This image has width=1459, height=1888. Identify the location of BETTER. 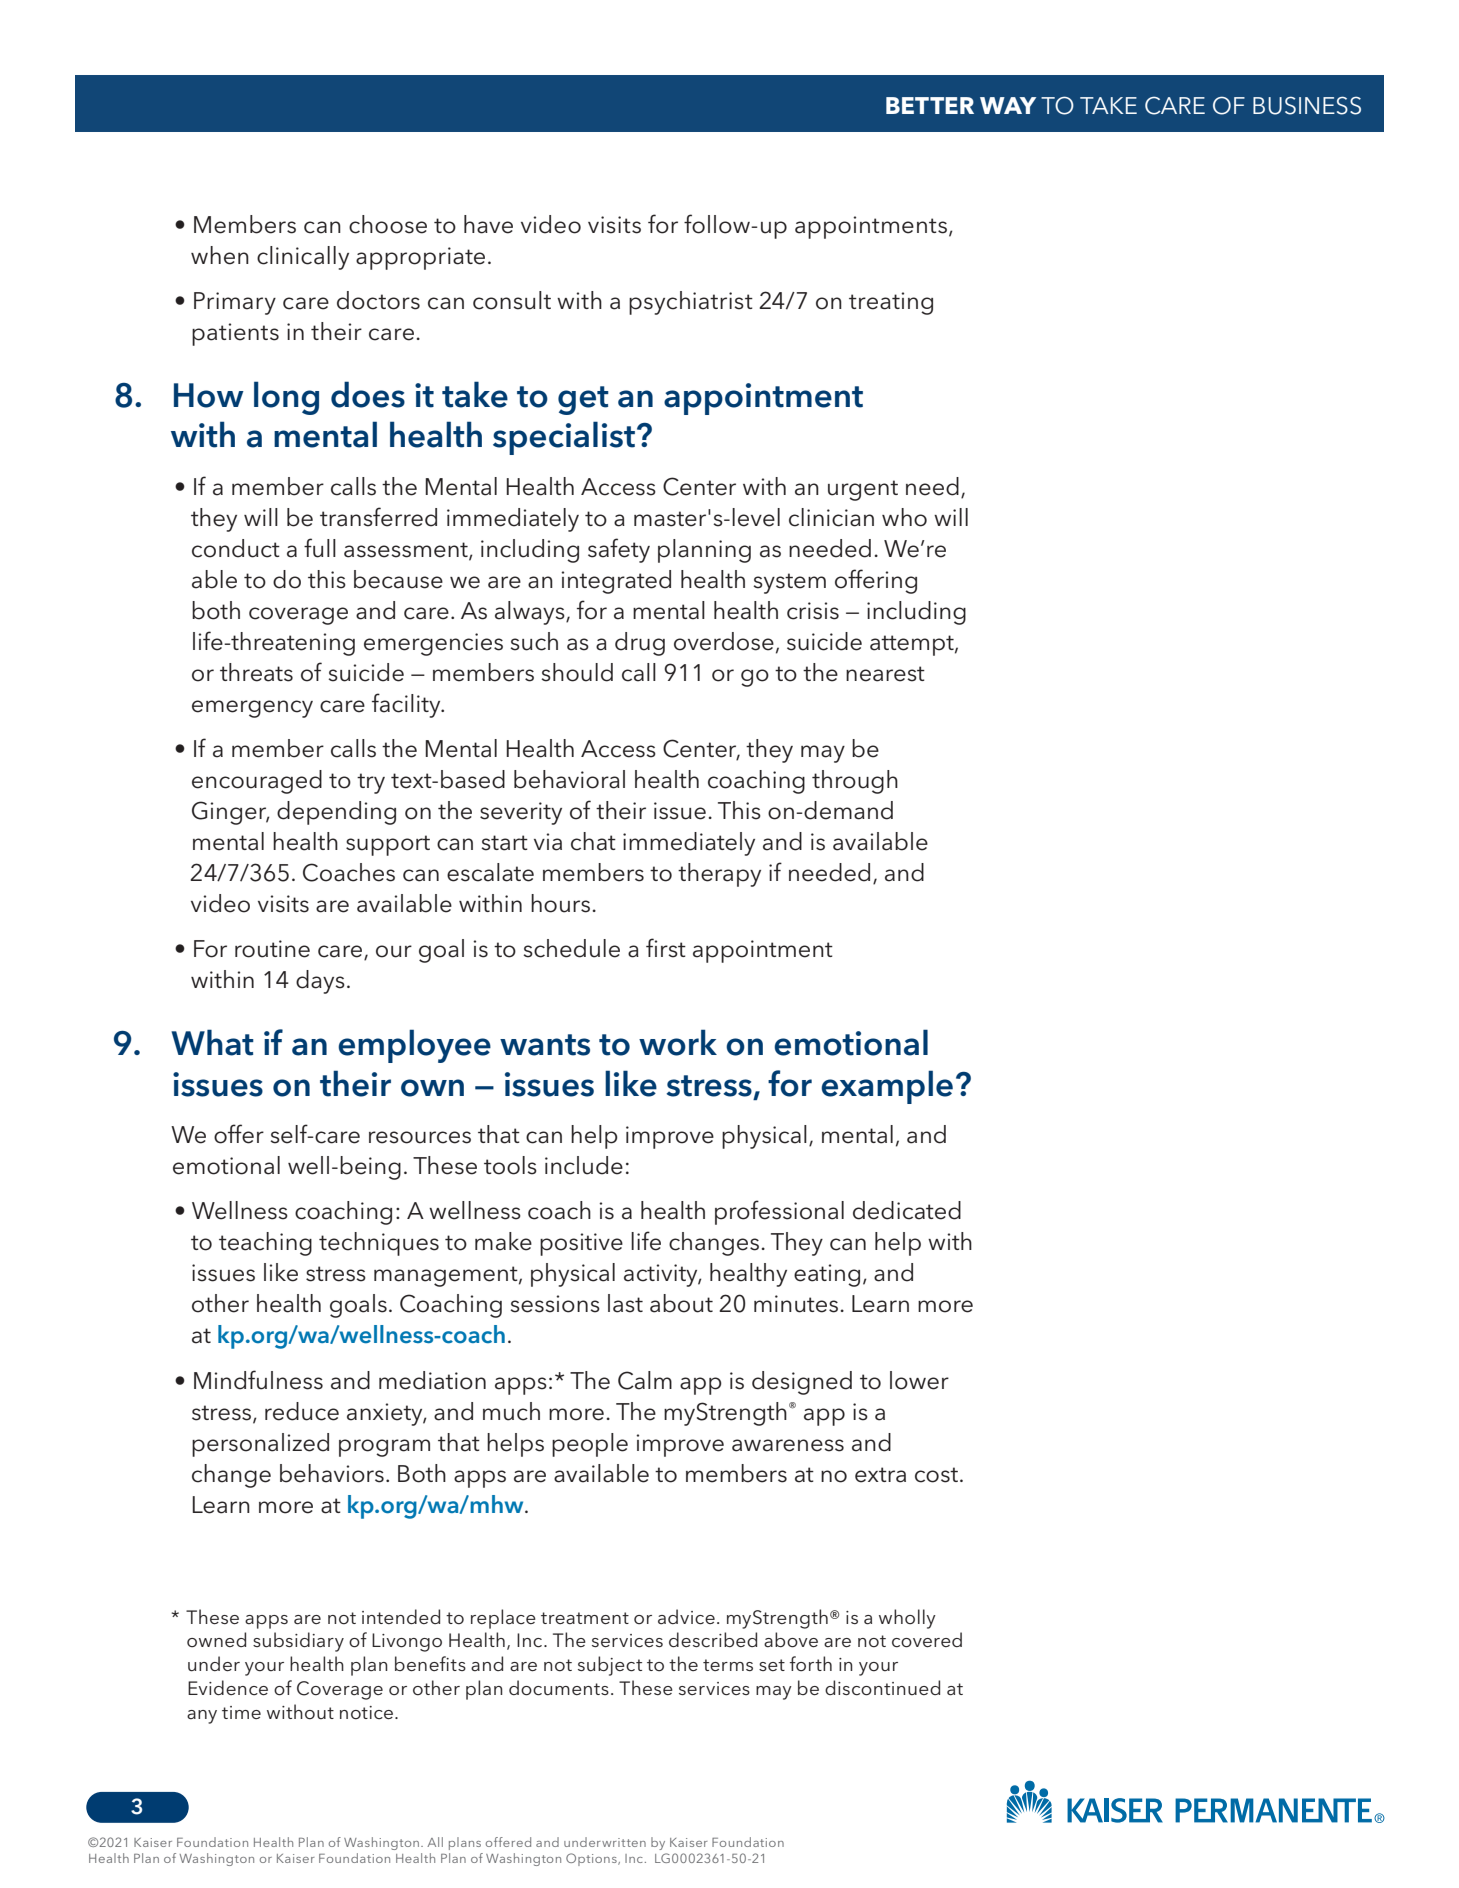
(930, 105).
